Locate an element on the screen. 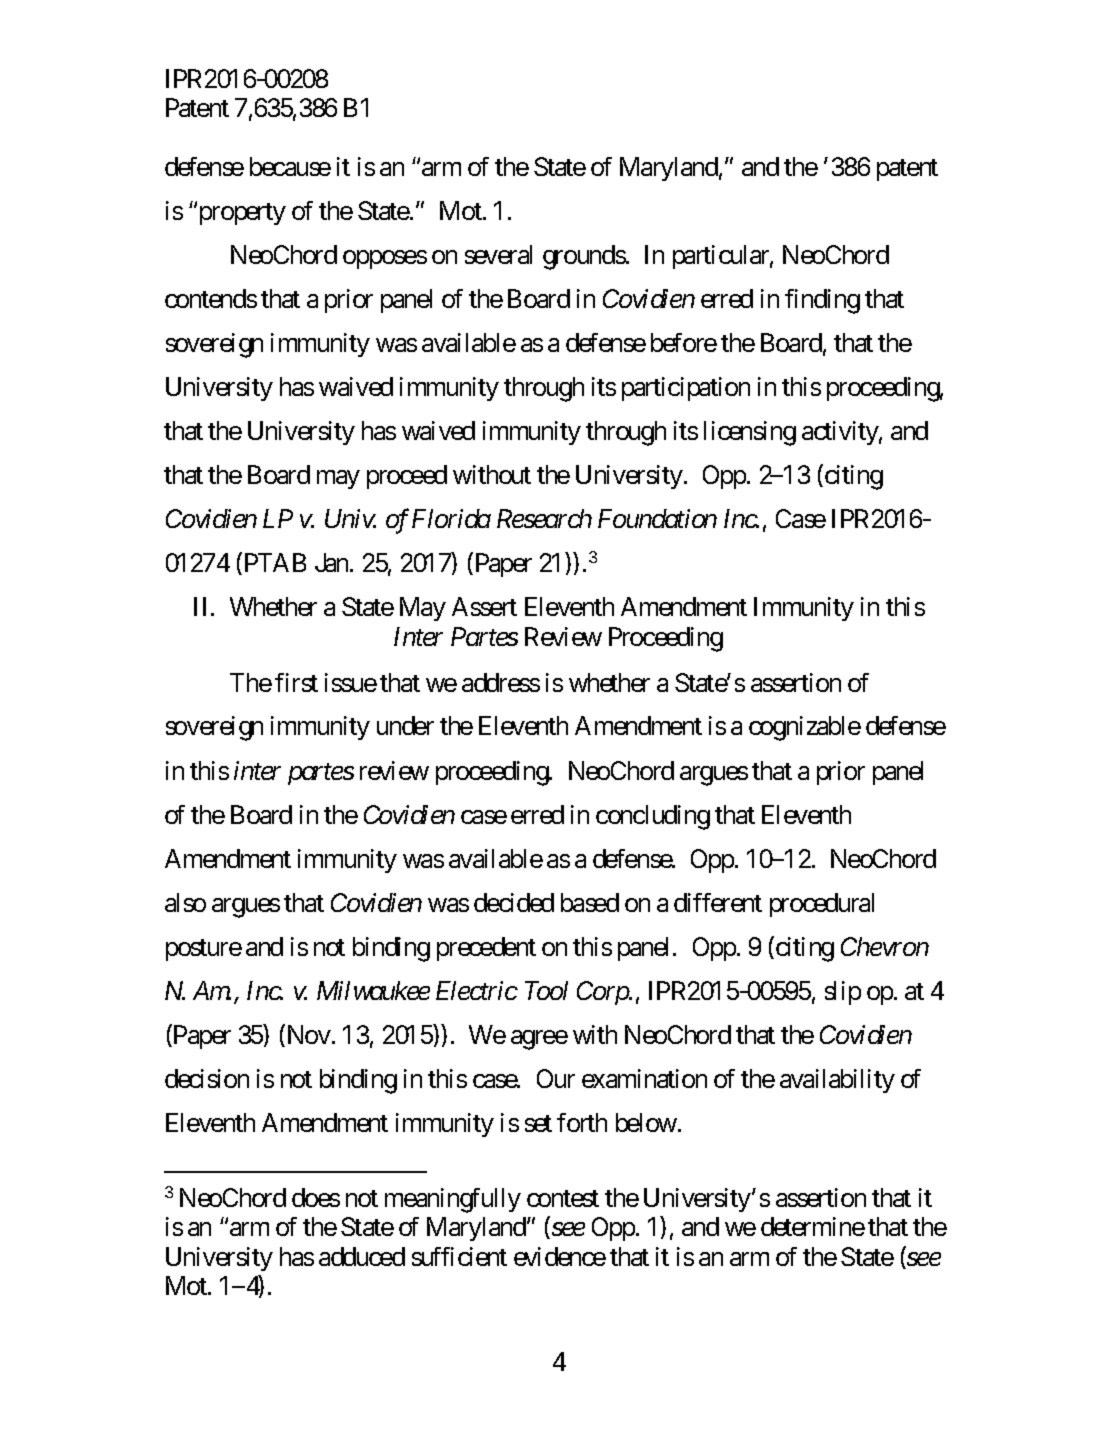  under is located at coordinates (405, 725).
